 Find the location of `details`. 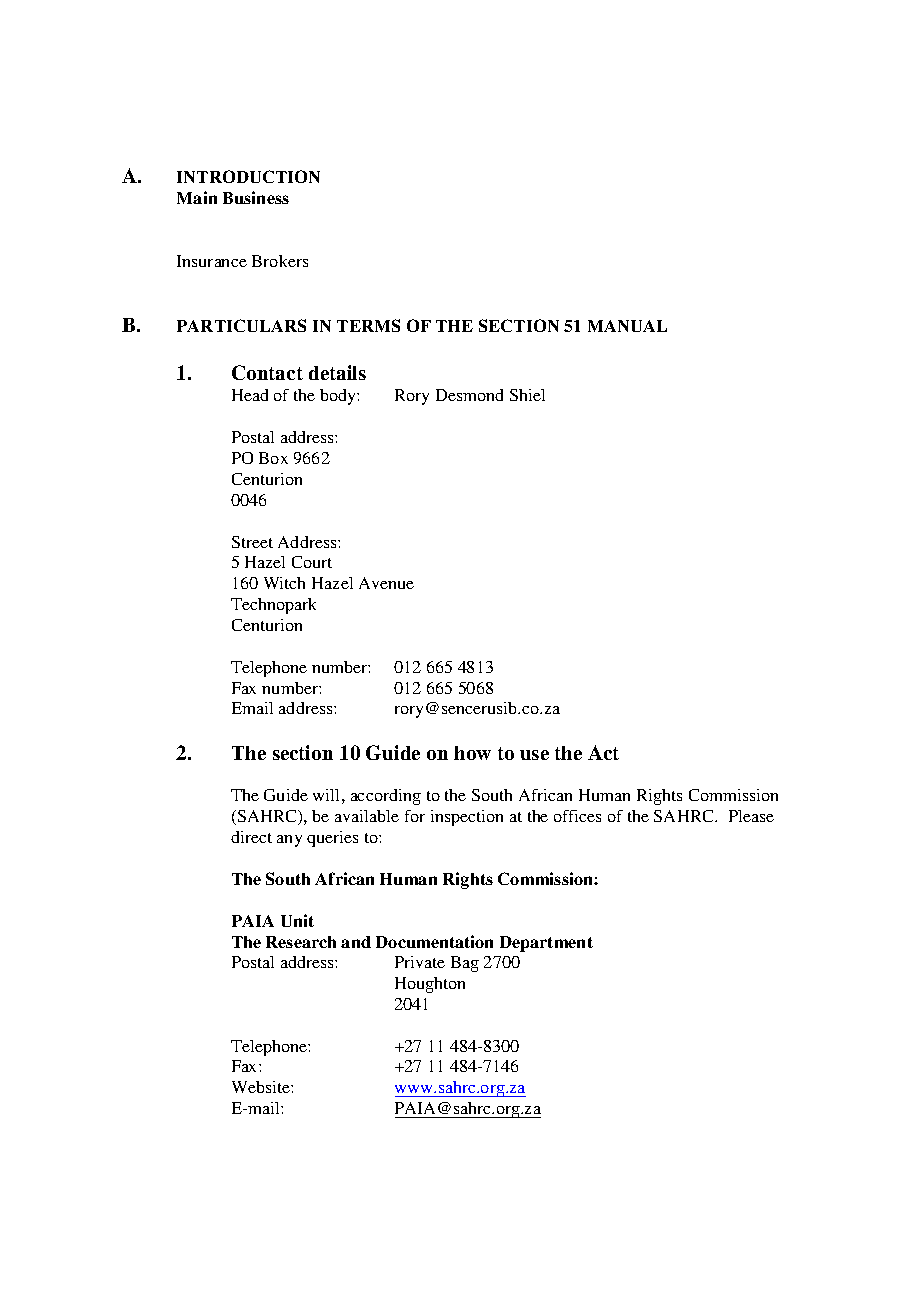

details is located at coordinates (337, 372).
